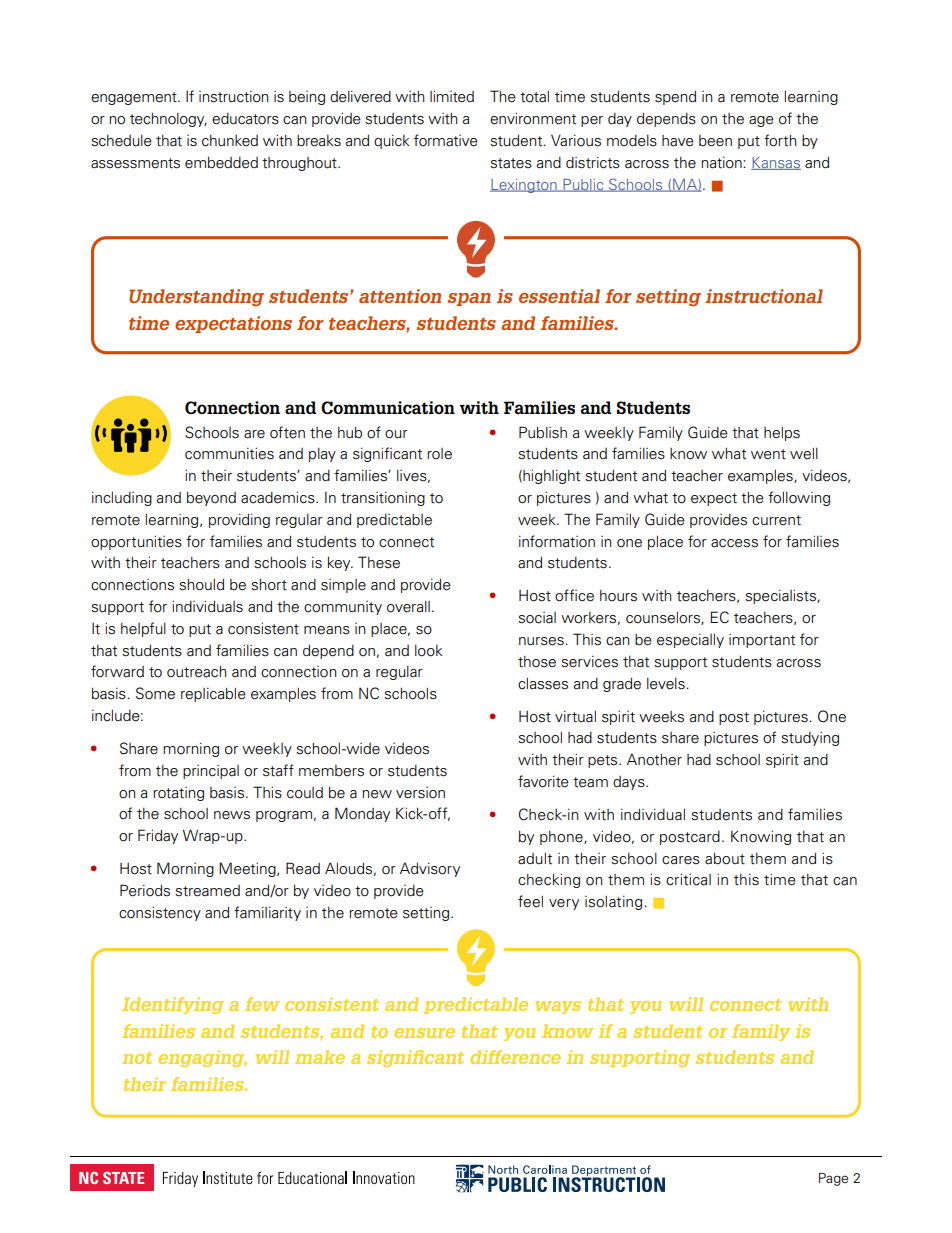  What do you see at coordinates (446, 140) in the screenshot?
I see `formative` at bounding box center [446, 140].
